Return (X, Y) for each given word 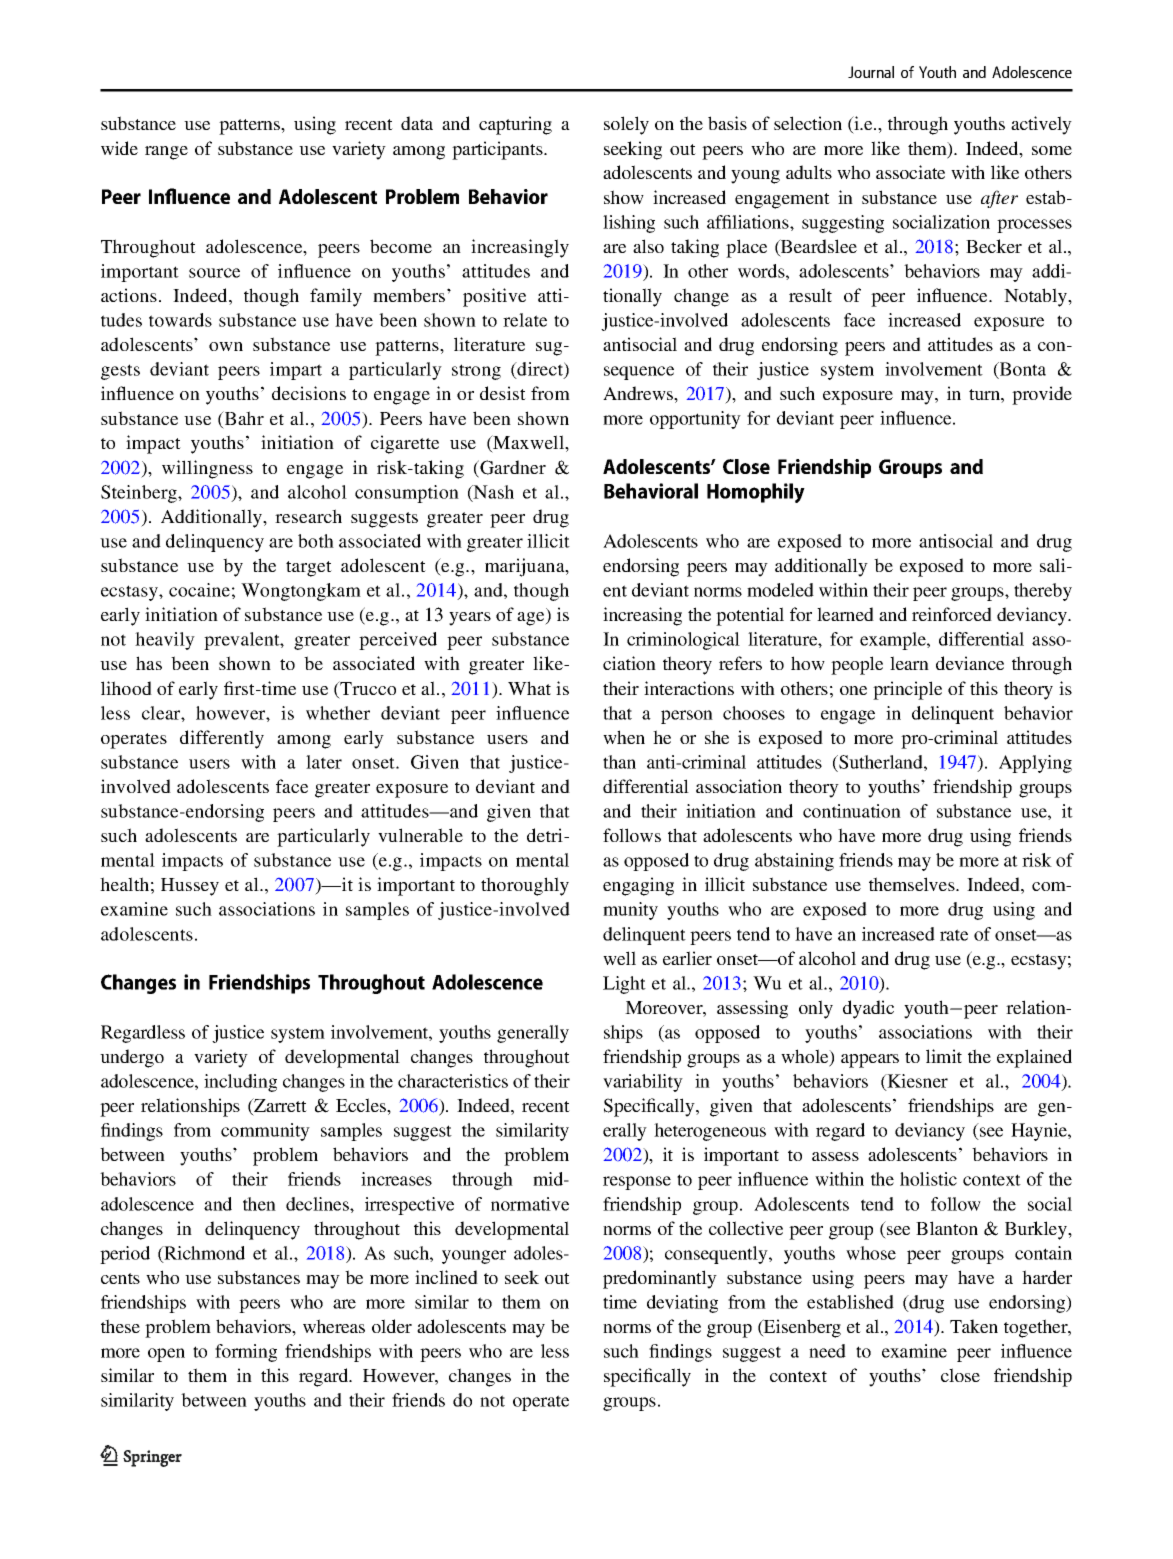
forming (246, 1353)
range (166, 153)
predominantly (660, 1279)
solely (626, 125)
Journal (871, 72)
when (624, 737)
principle (907, 690)
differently (222, 739)
